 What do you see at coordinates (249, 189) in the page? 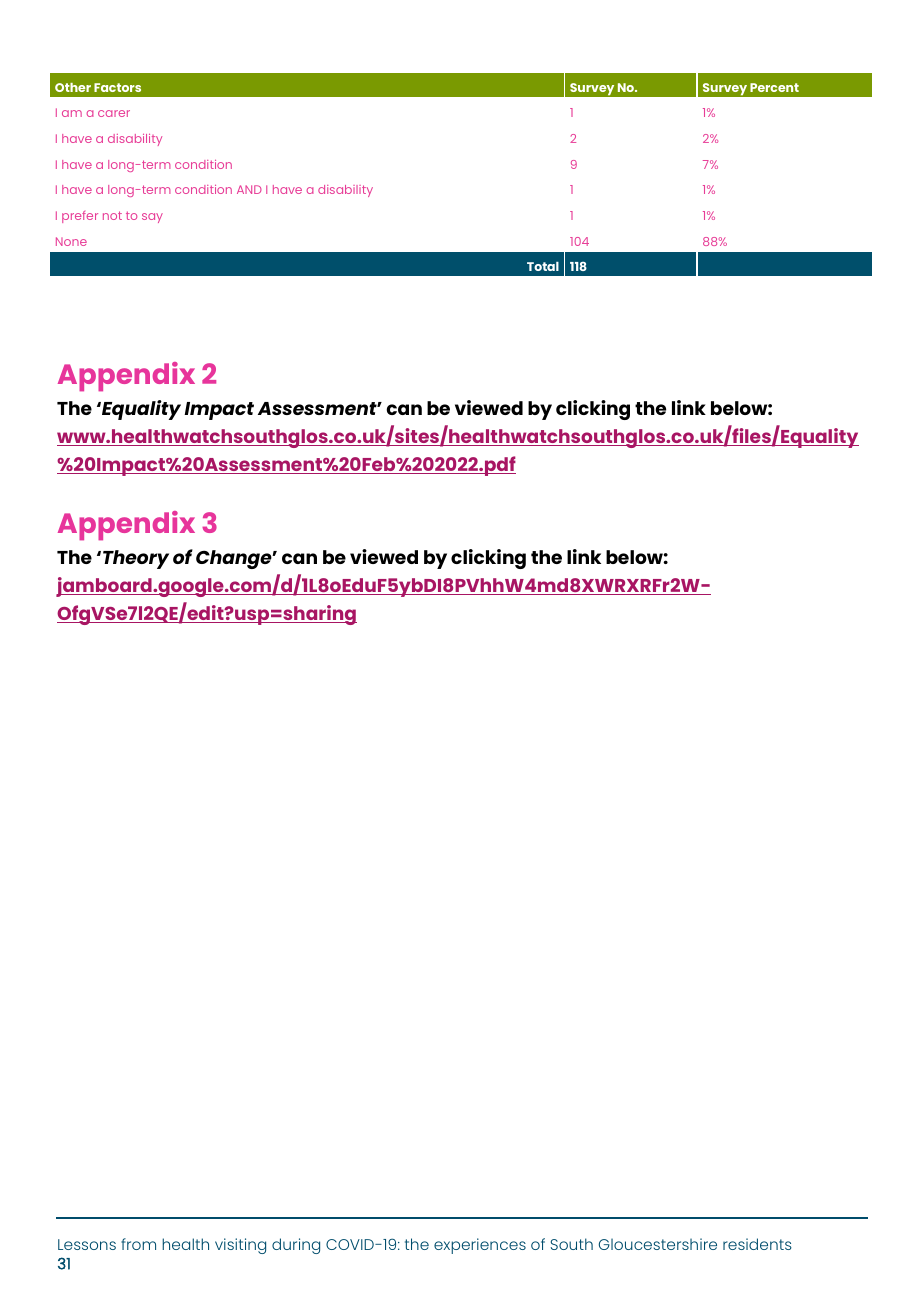
I see `AND` at bounding box center [249, 189].
